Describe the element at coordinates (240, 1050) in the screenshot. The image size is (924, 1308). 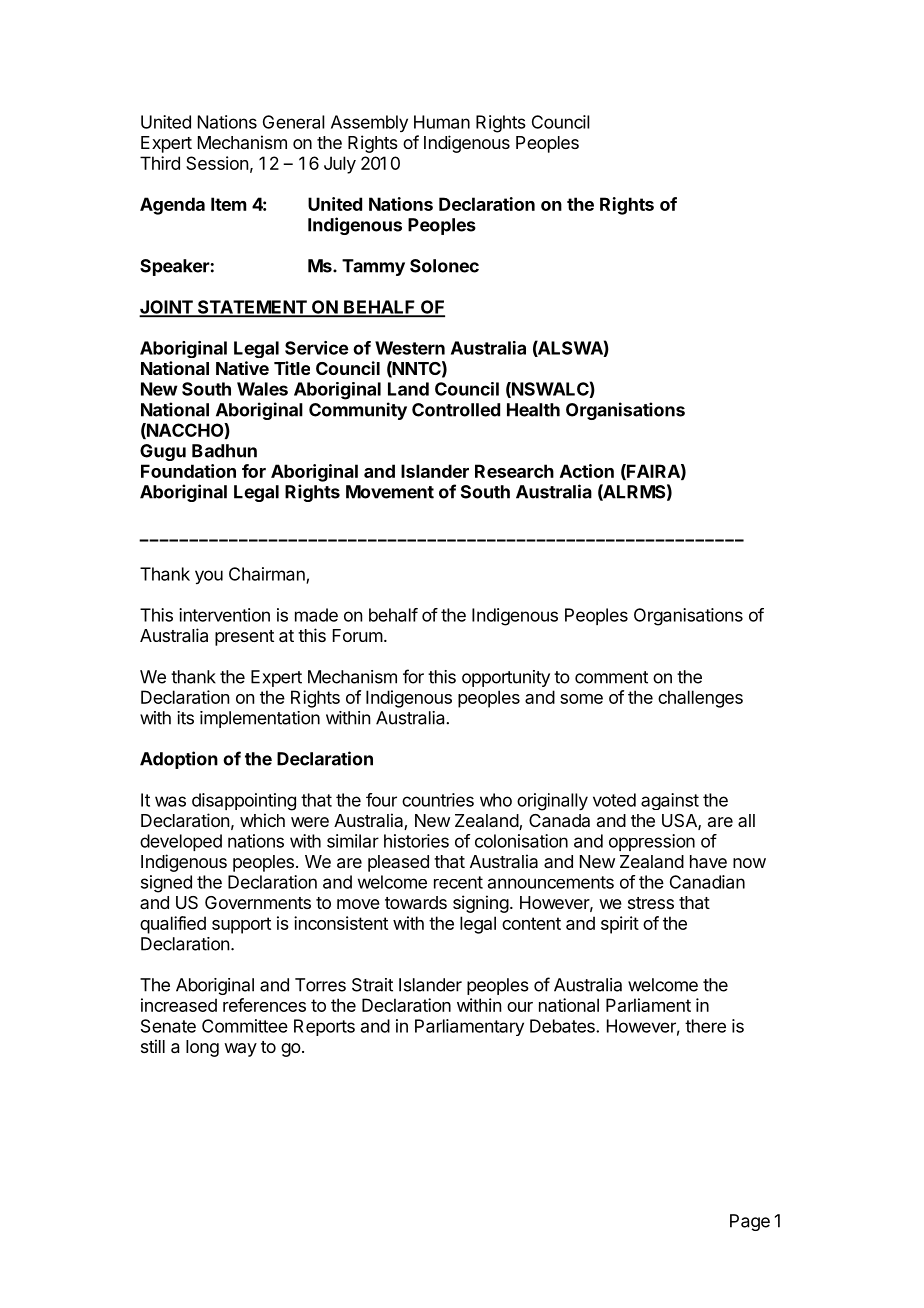
I see `way` at that location.
